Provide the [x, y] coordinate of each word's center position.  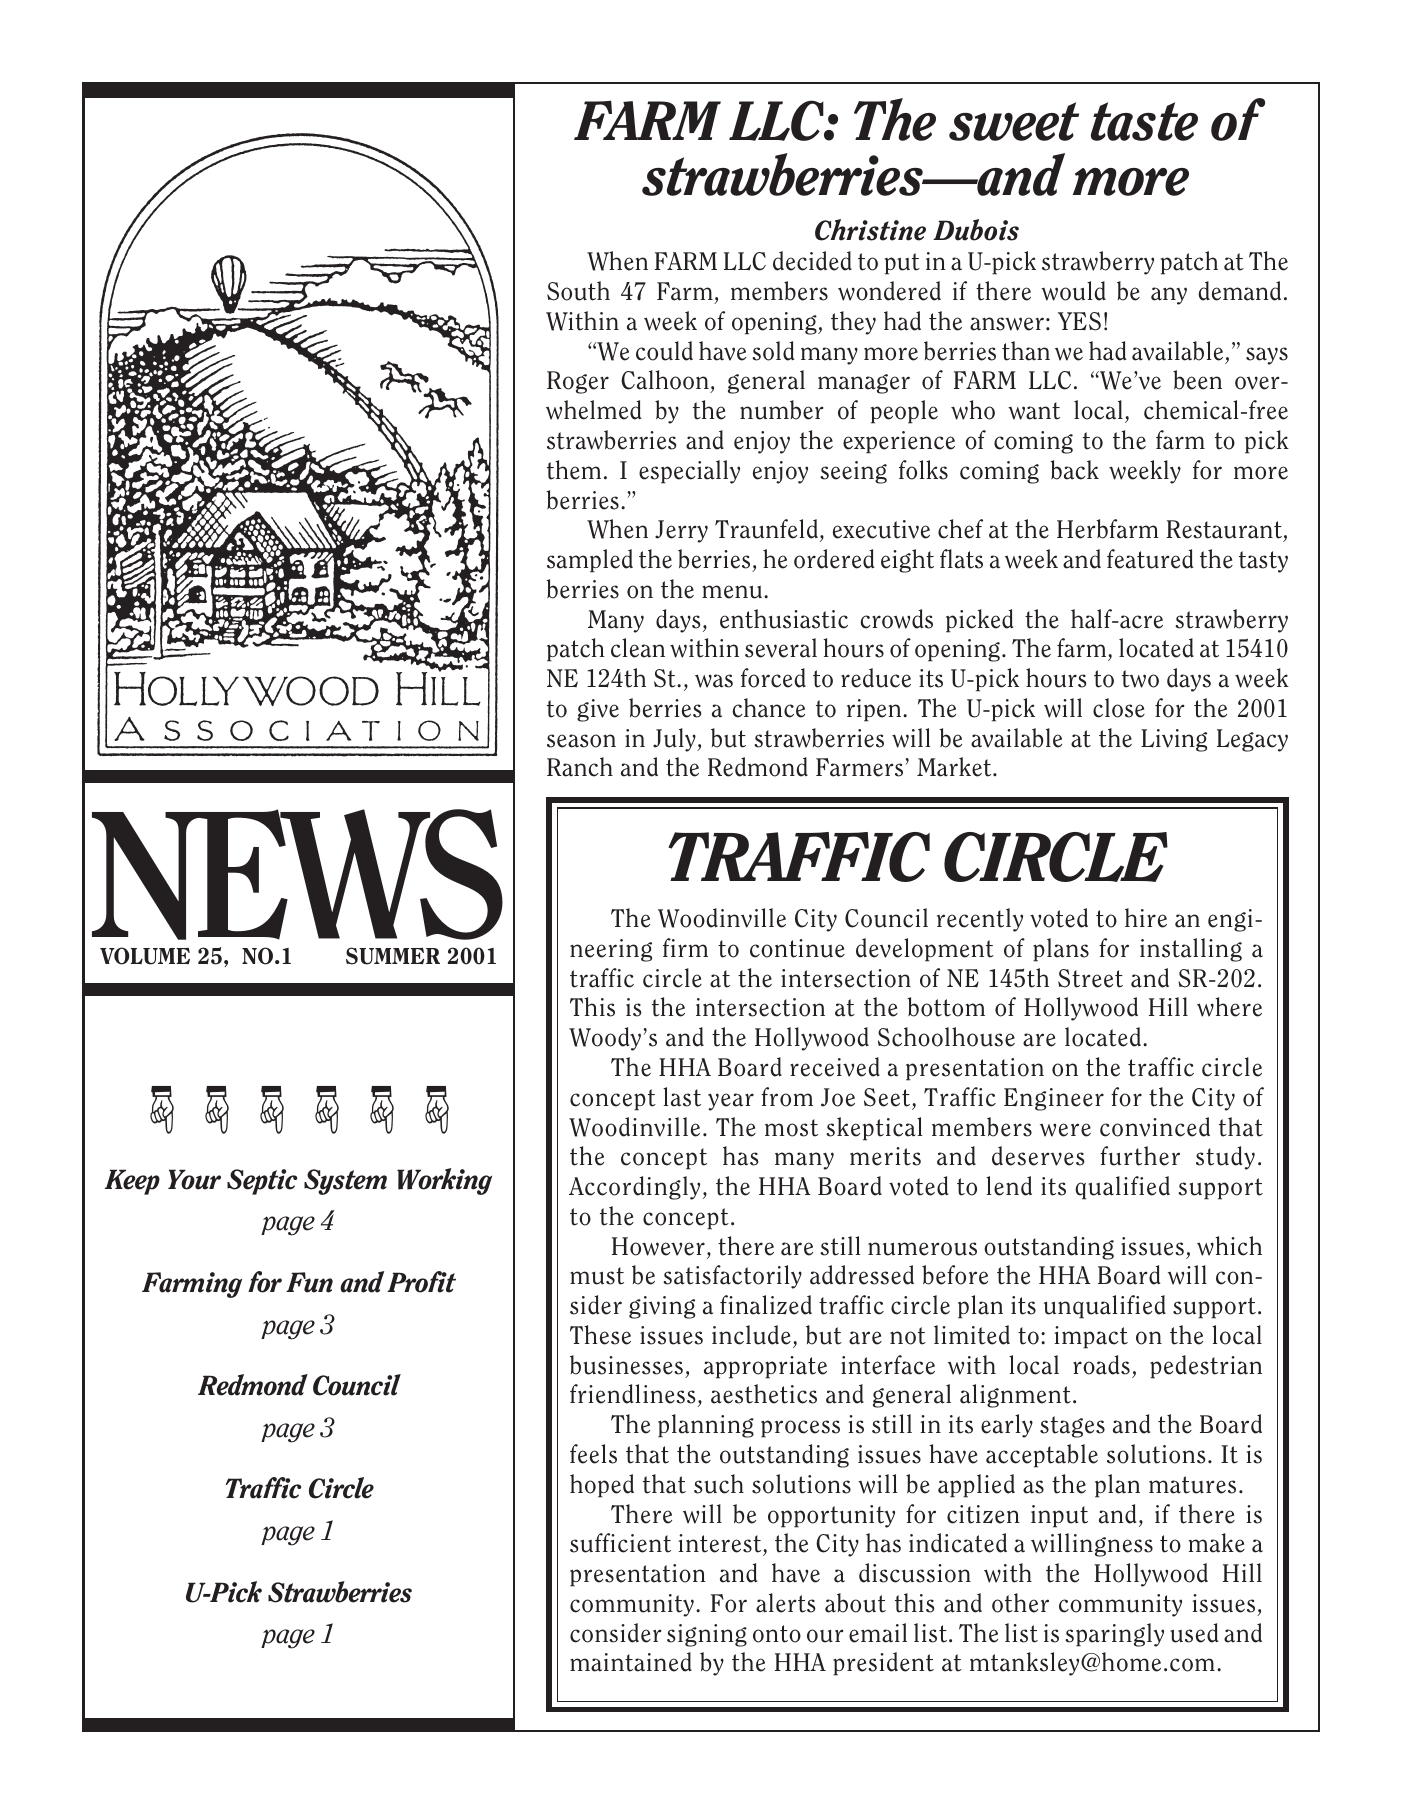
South [578, 291]
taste [1144, 121]
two [1140, 679]
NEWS [297, 874]
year [731, 1102]
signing [707, 1635]
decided [812, 261]
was [714, 681]
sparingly [1114, 1635]
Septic [262, 1182]
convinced [1155, 1127]
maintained [631, 1662]
